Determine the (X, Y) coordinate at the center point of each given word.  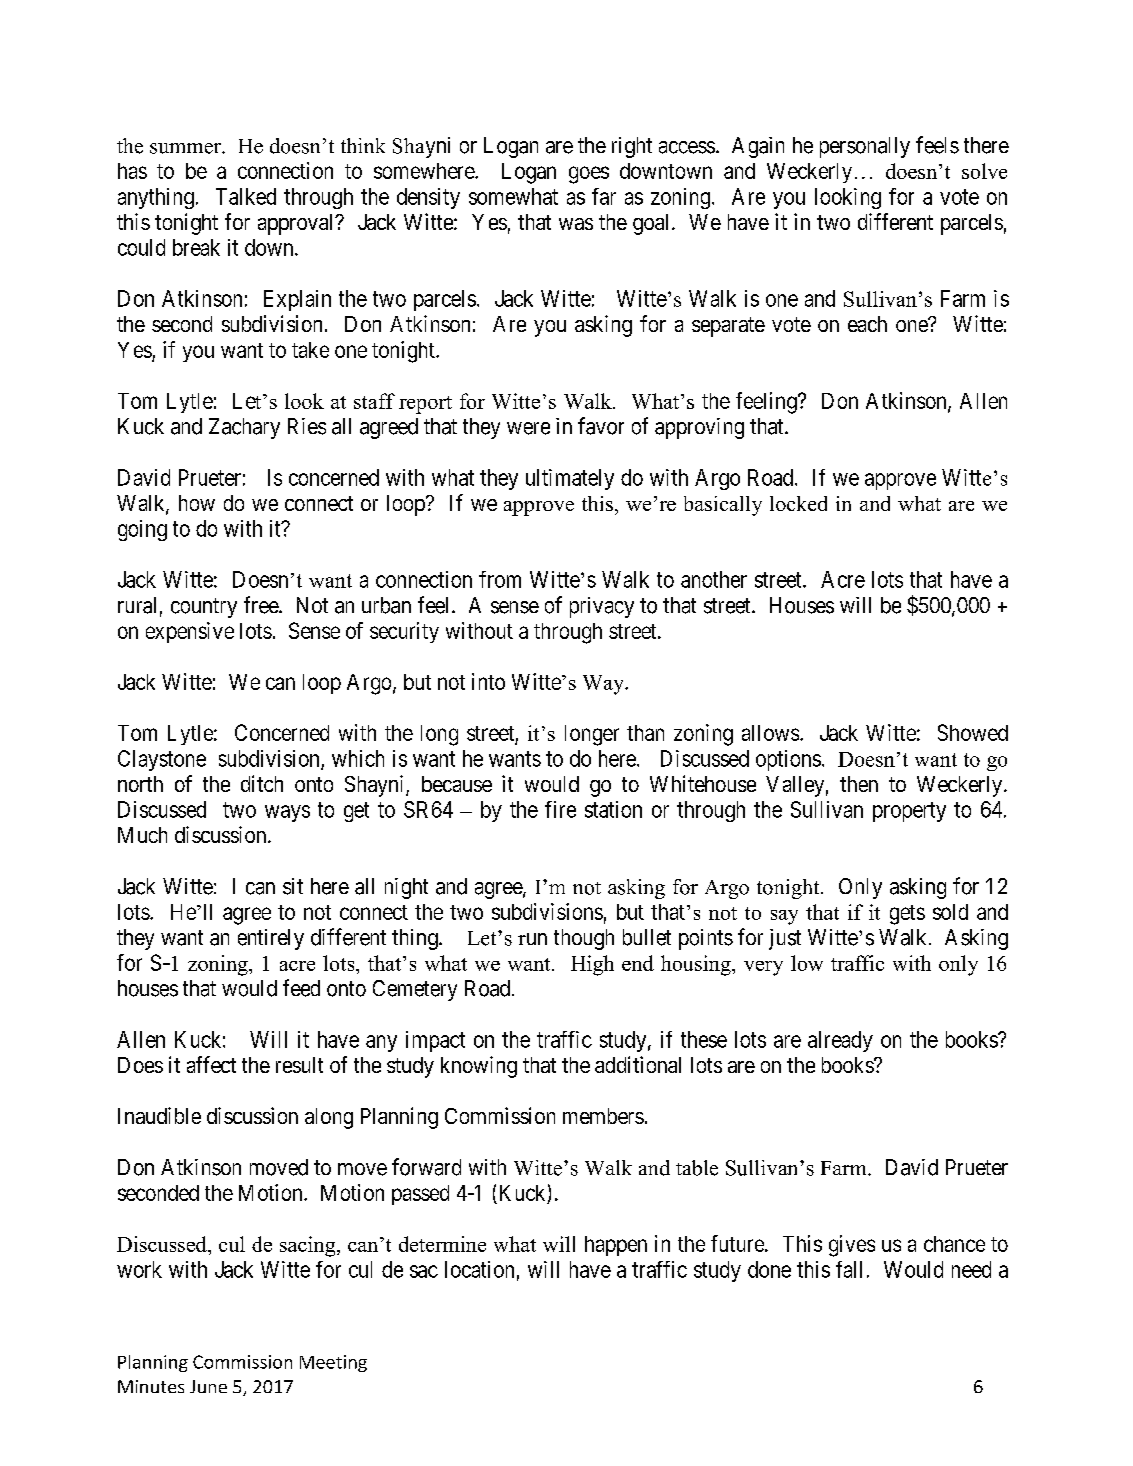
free (262, 605)
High (592, 965)
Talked (246, 196)
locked (798, 503)
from (500, 579)
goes (589, 175)
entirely (271, 939)
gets (907, 915)
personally (865, 147)
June (208, 1386)
